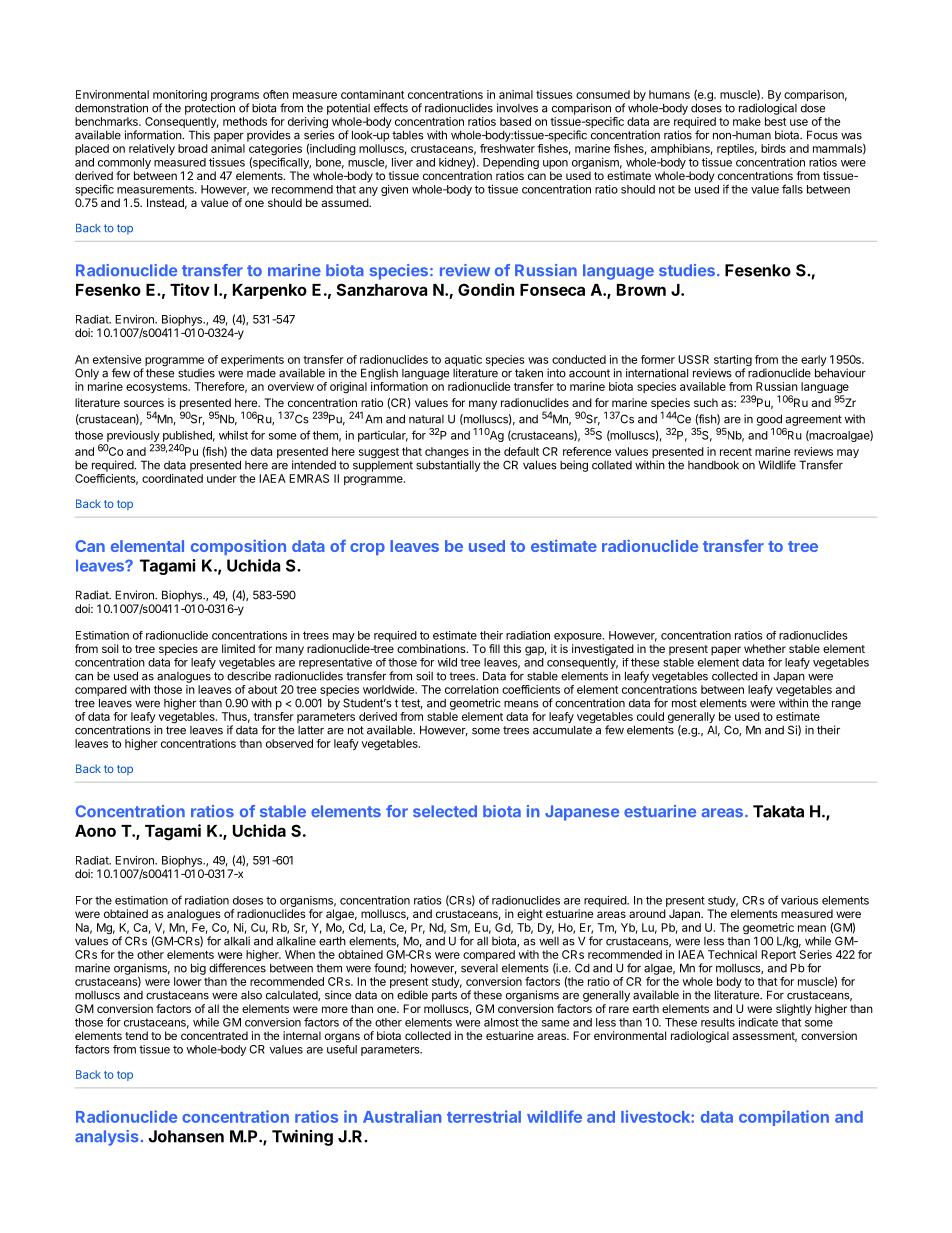 This screenshot has height=1233, width=952. I want to click on broad, so click(193, 148).
